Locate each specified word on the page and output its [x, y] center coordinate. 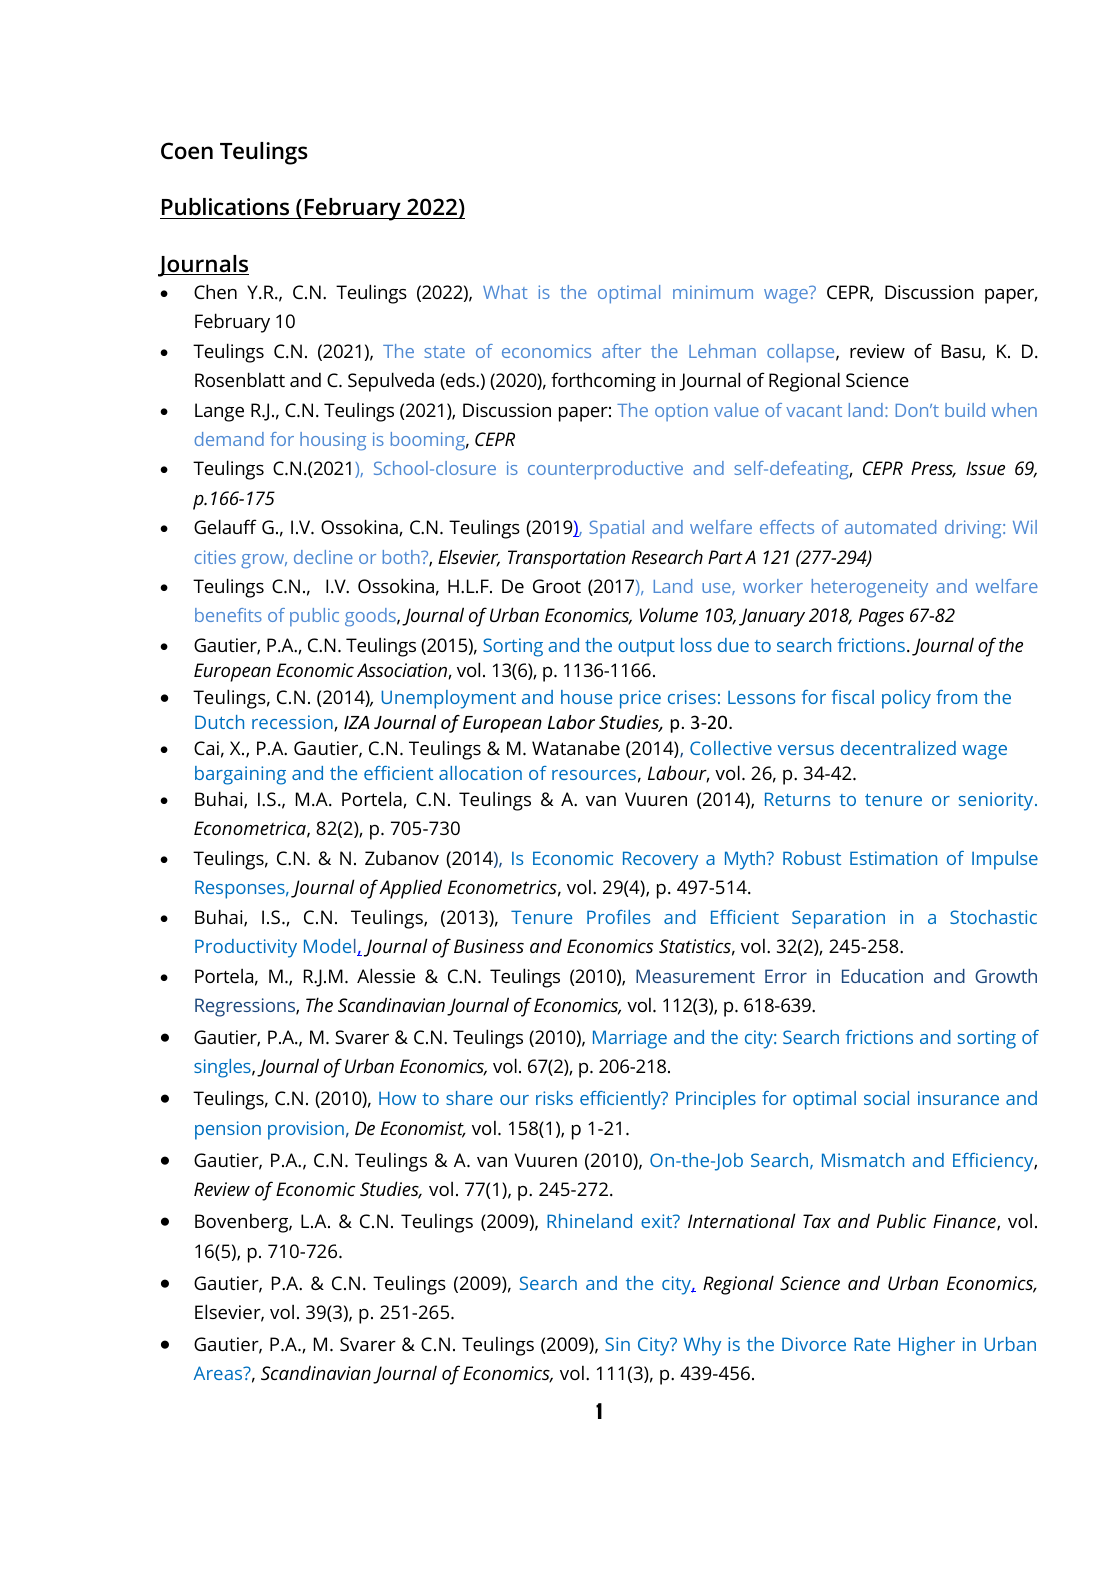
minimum [713, 292]
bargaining [240, 775]
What [505, 292]
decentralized [898, 748]
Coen [187, 151]
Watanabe [576, 747]
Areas [219, 1373]
